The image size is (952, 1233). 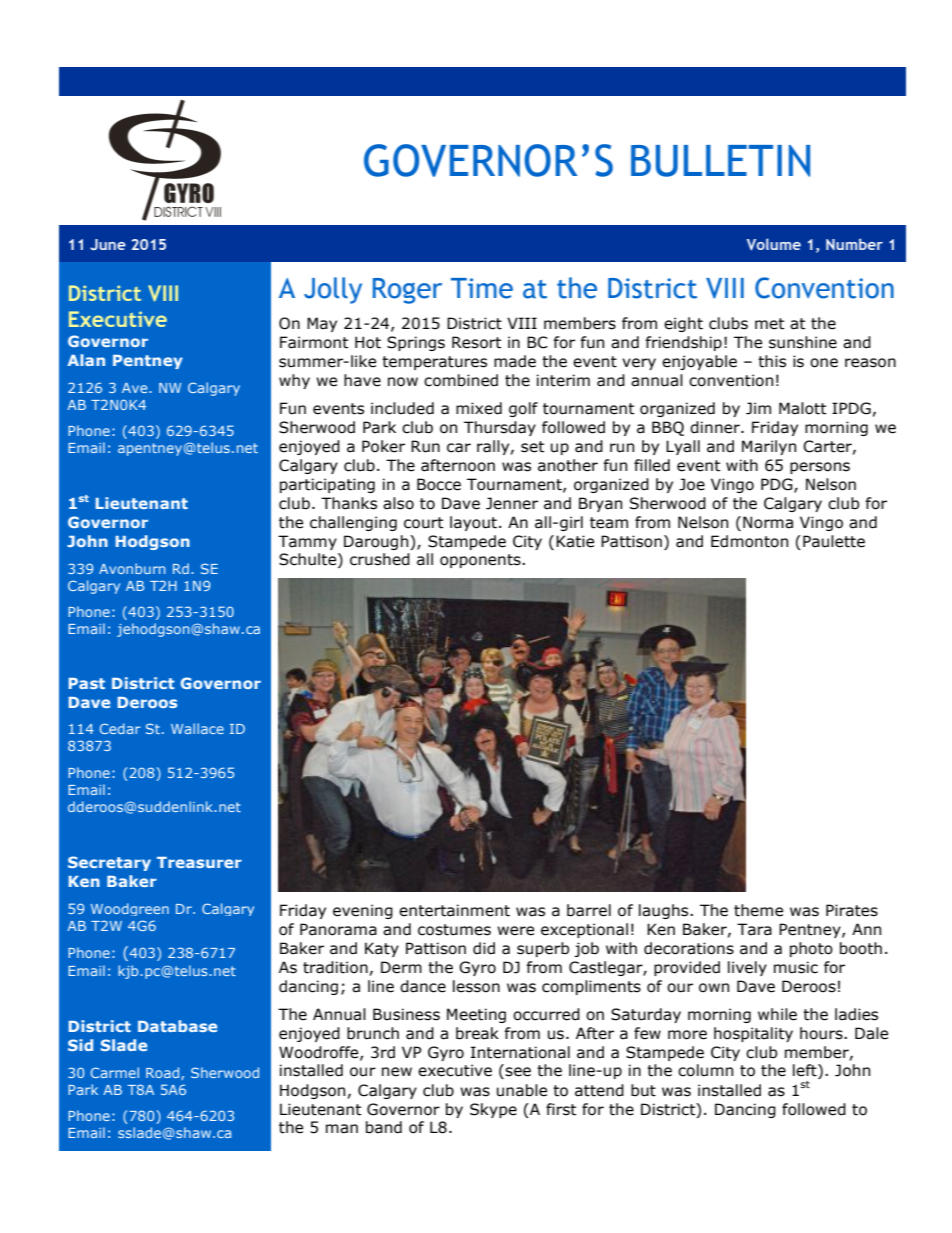 I want to click on Time, so click(x=482, y=288).
